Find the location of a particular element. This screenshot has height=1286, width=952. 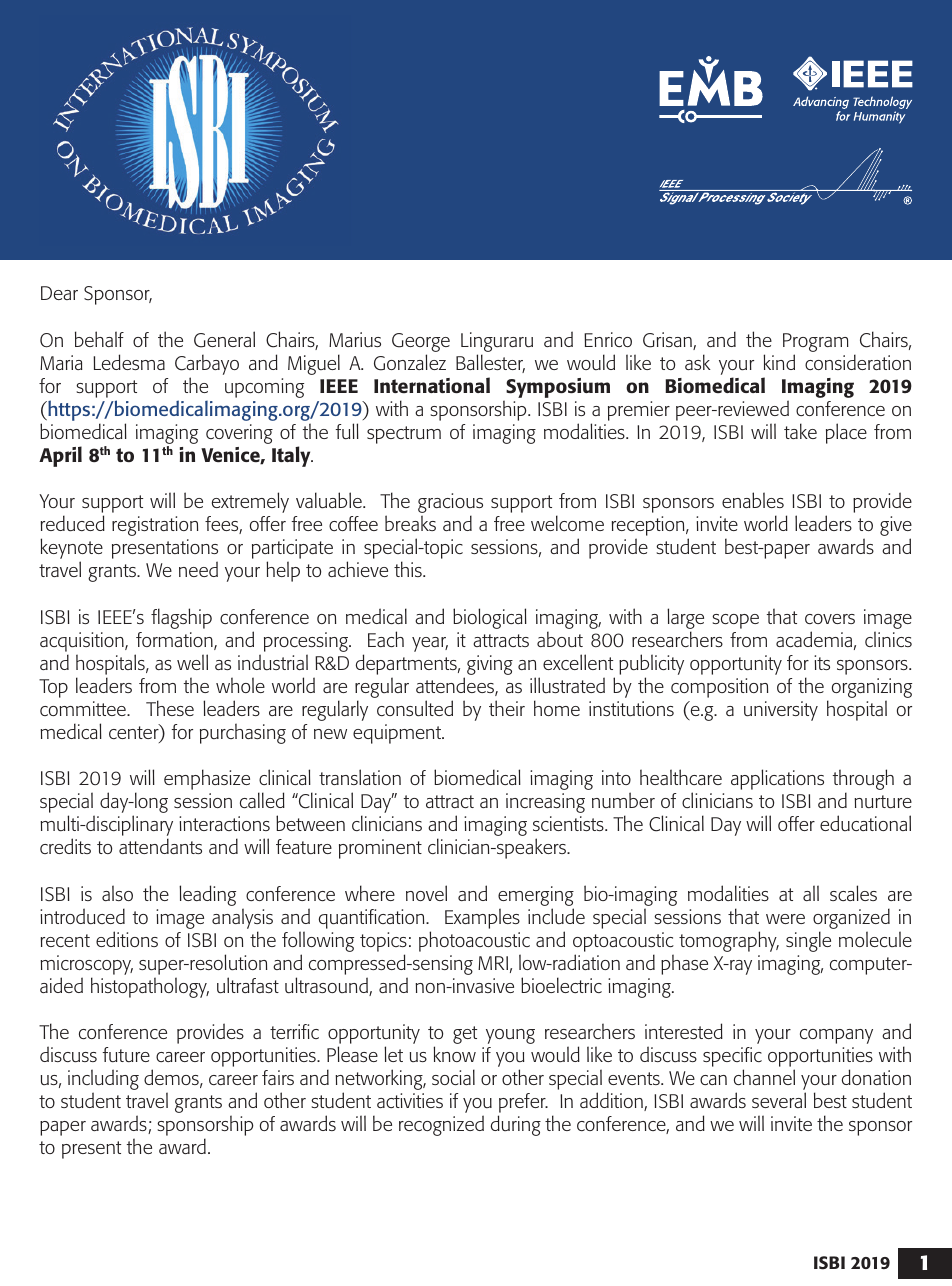

this is located at coordinates (409, 569).
